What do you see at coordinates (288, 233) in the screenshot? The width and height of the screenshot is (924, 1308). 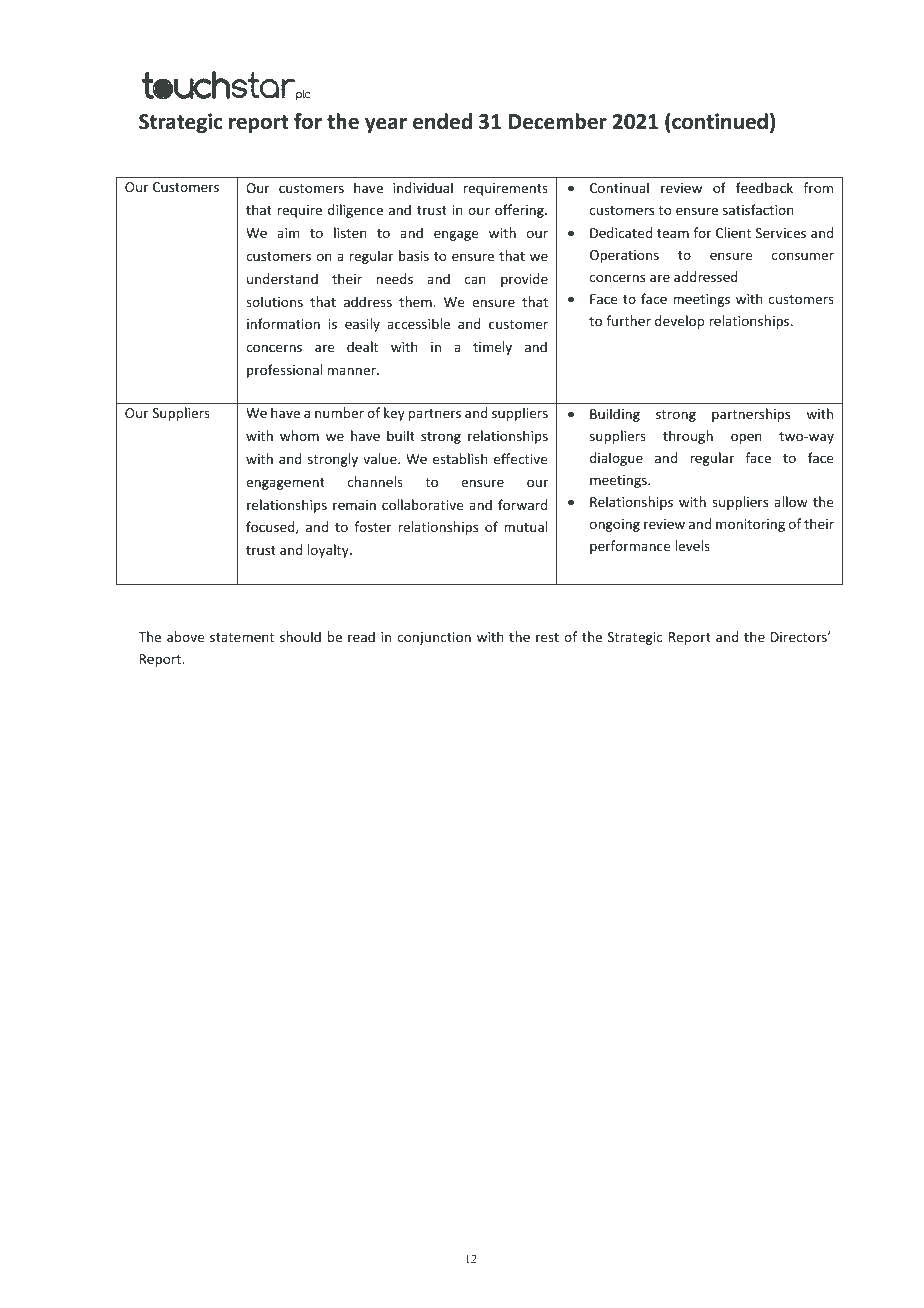 I see `aim` at bounding box center [288, 233].
